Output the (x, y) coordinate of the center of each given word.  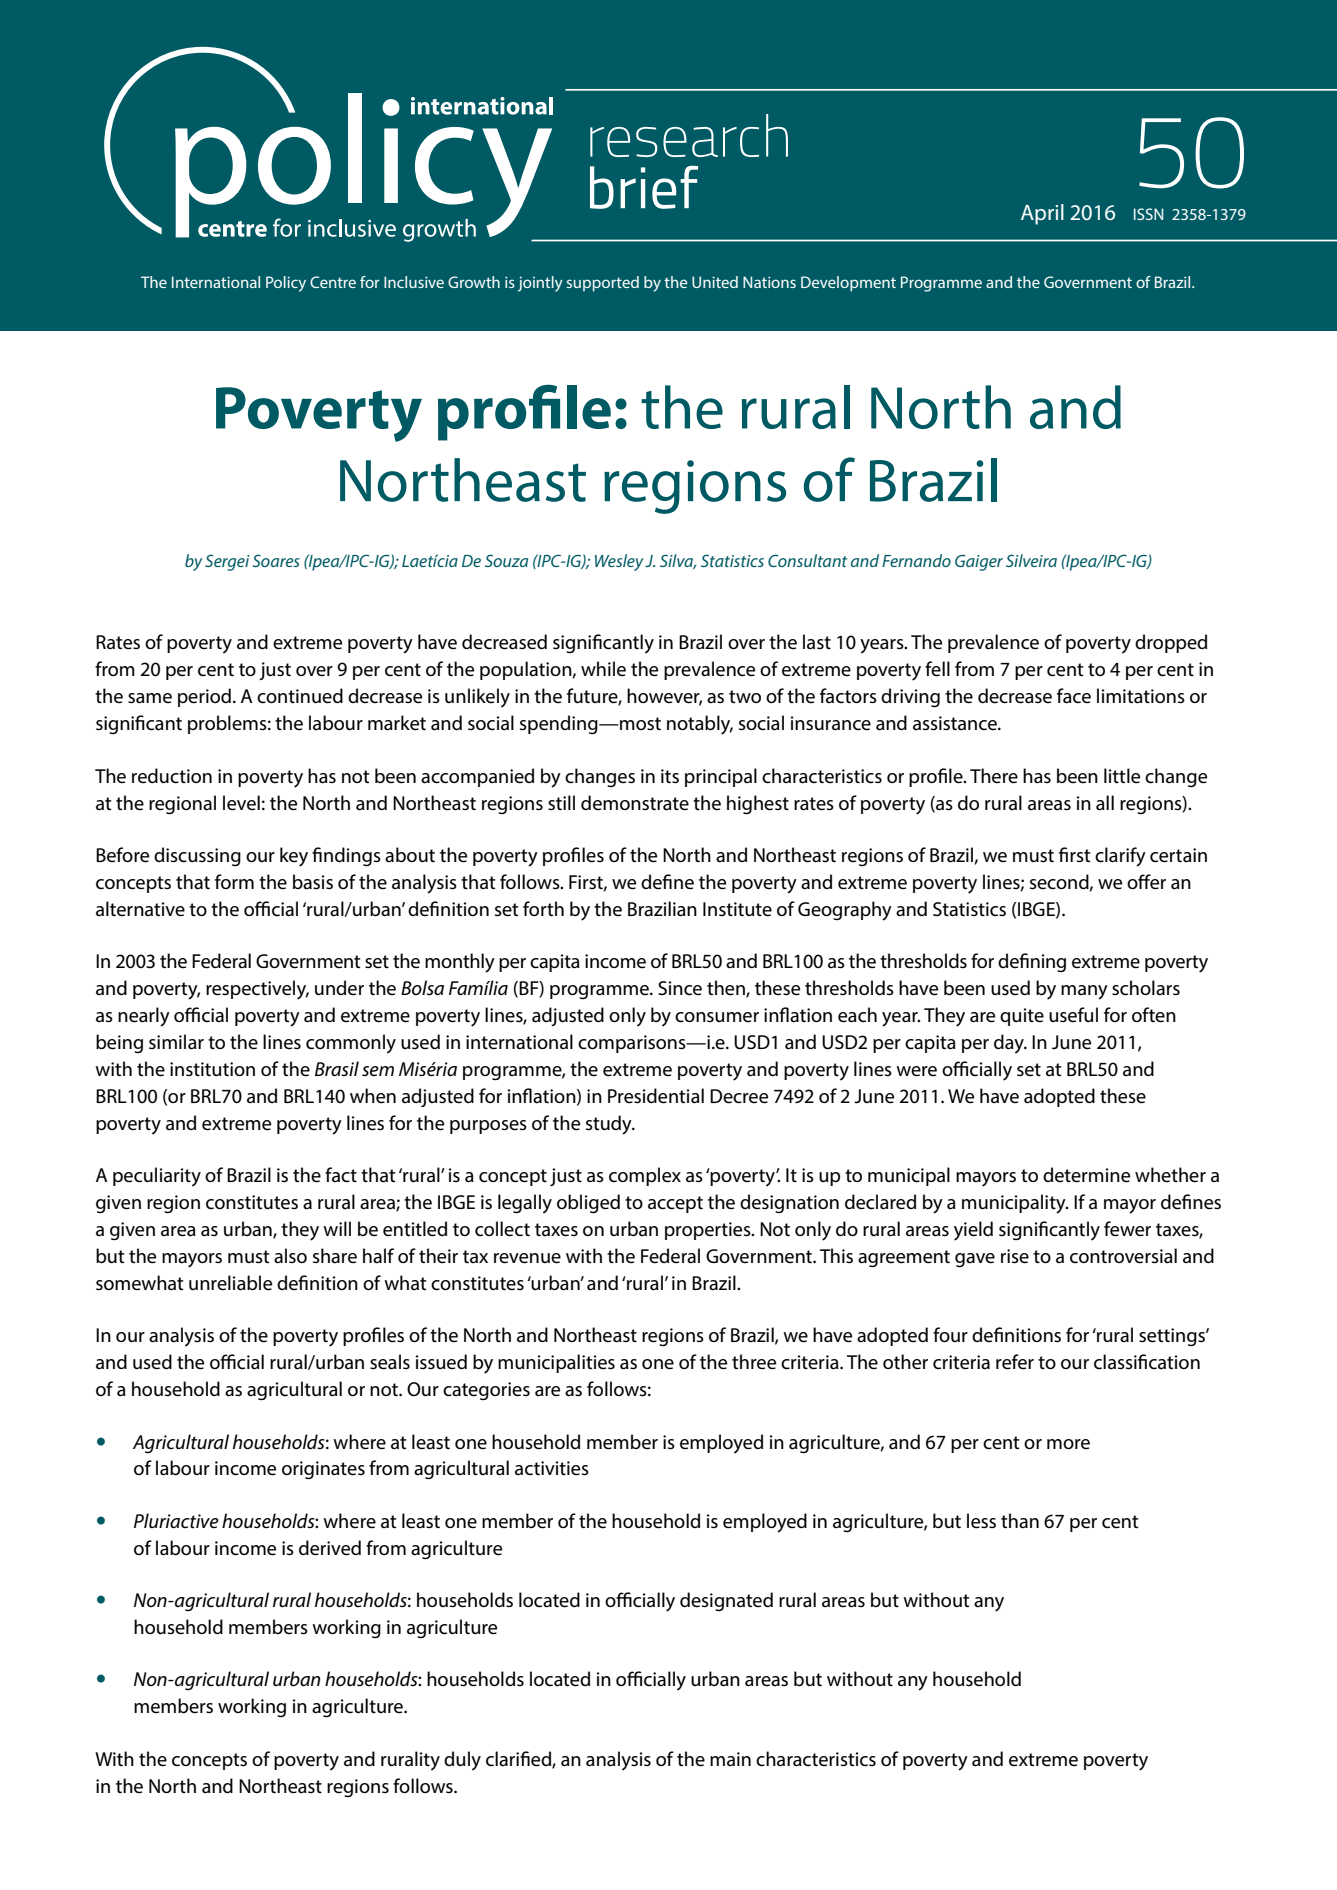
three (754, 1362)
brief (644, 187)
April (1042, 214)
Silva (678, 561)
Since (680, 988)
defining (1032, 962)
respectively (257, 990)
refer (1015, 1362)
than (1020, 1521)
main (730, 1759)
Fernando (916, 560)
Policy (286, 284)
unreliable (230, 1283)
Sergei (227, 562)
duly (462, 1761)
